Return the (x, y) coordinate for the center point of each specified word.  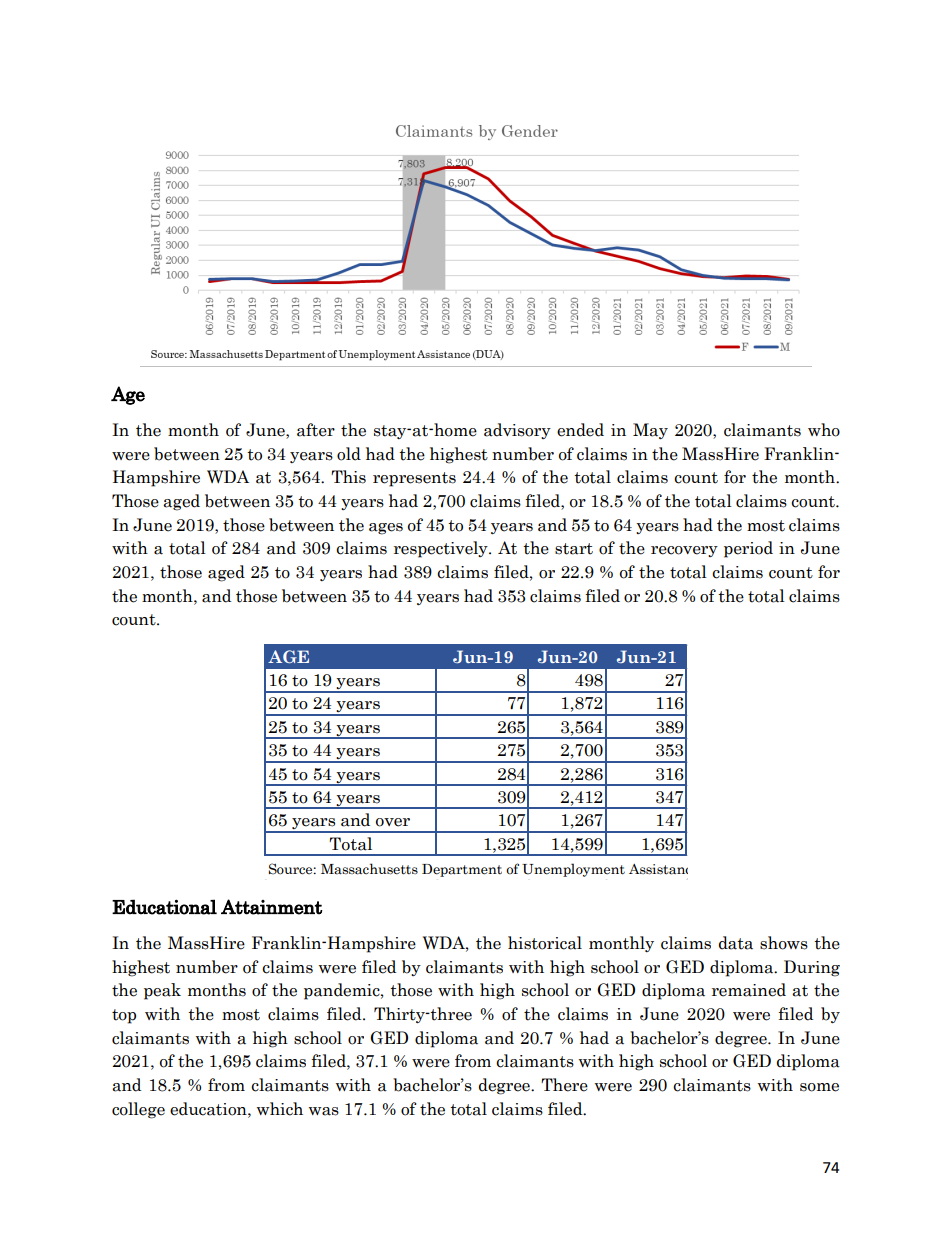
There (564, 1085)
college (138, 1110)
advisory (517, 431)
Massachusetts (369, 869)
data (736, 943)
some (819, 1087)
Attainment (272, 907)
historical (545, 943)
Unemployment (573, 870)
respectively (442, 549)
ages (386, 529)
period (748, 549)
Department (462, 870)
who (824, 430)
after (316, 430)
